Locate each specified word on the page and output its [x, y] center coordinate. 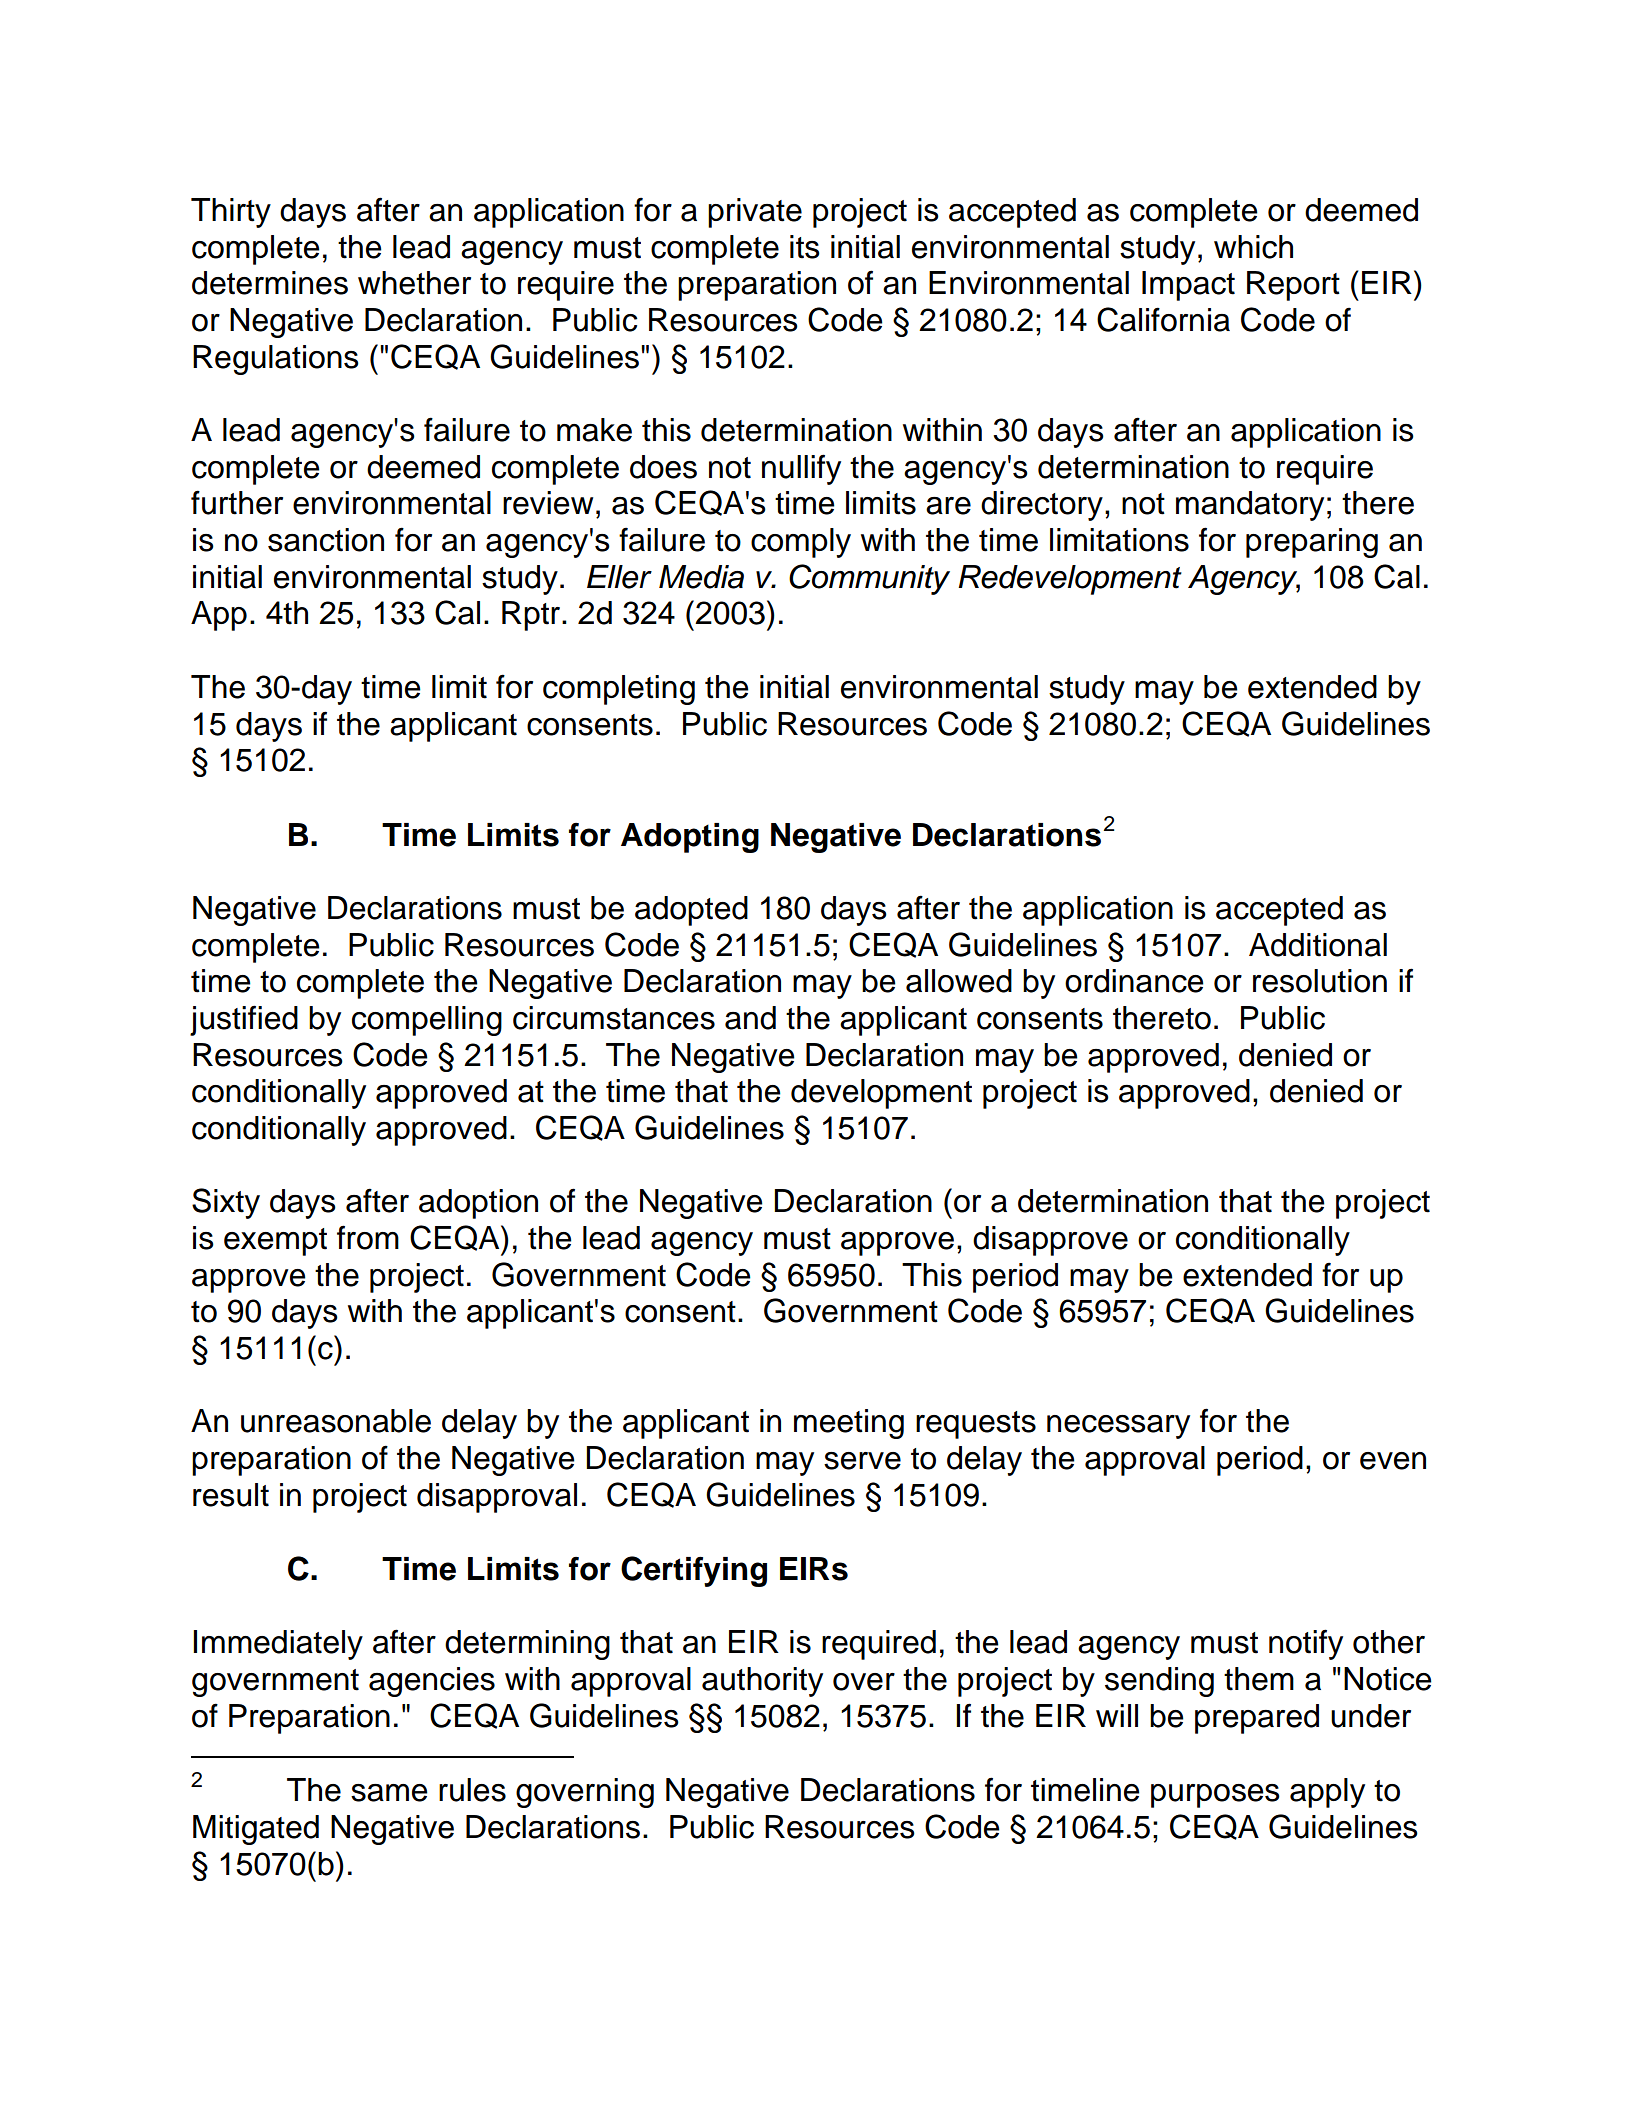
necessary [1118, 1427]
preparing [1312, 543]
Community [869, 579]
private [755, 213]
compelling [427, 1021]
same [389, 1793]
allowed [959, 981]
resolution [1320, 981]
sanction [326, 540]
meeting [849, 1424]
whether [414, 283]
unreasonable [336, 1421]
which [1253, 247]
